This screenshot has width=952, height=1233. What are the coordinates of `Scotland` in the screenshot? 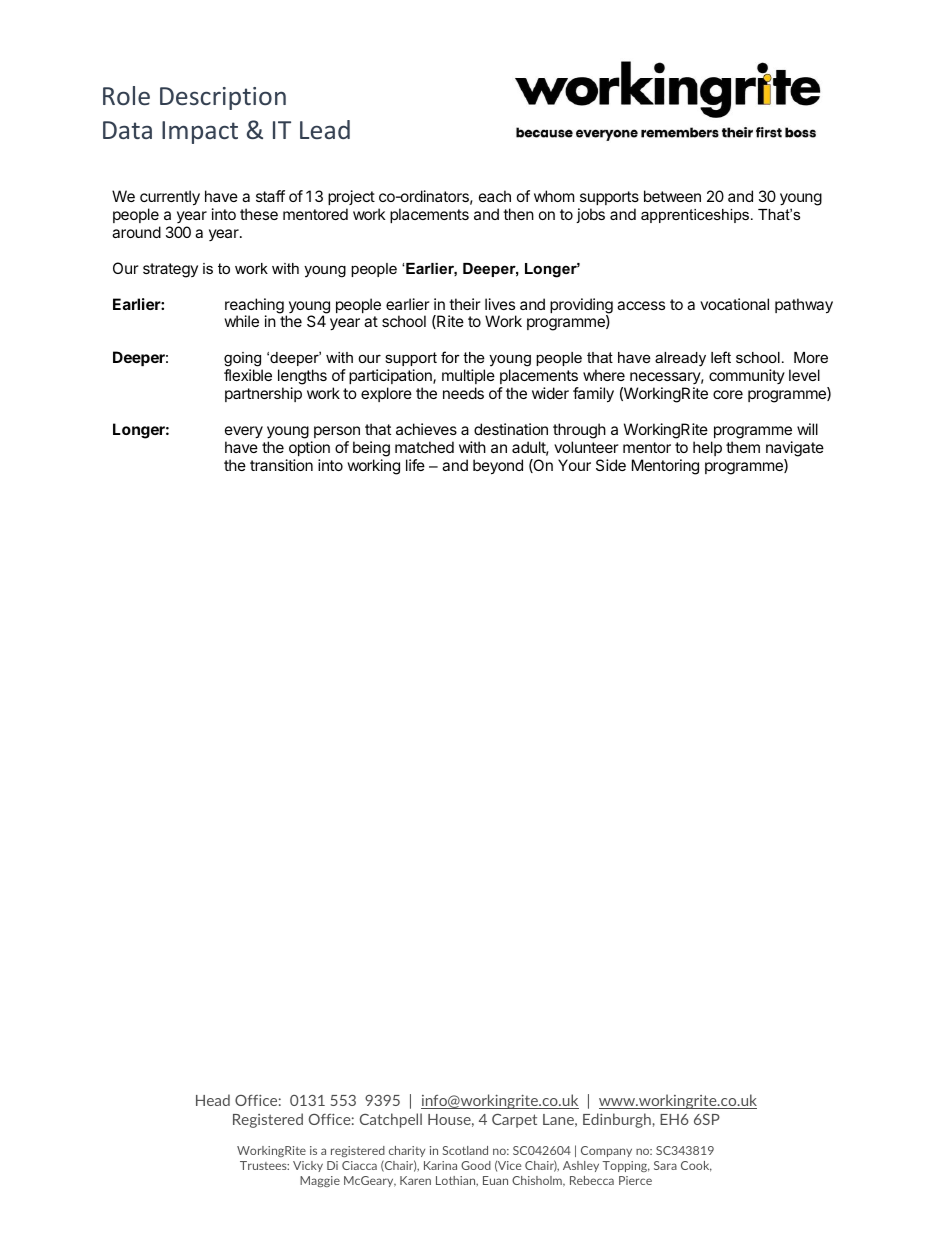 It's located at (465, 1150).
